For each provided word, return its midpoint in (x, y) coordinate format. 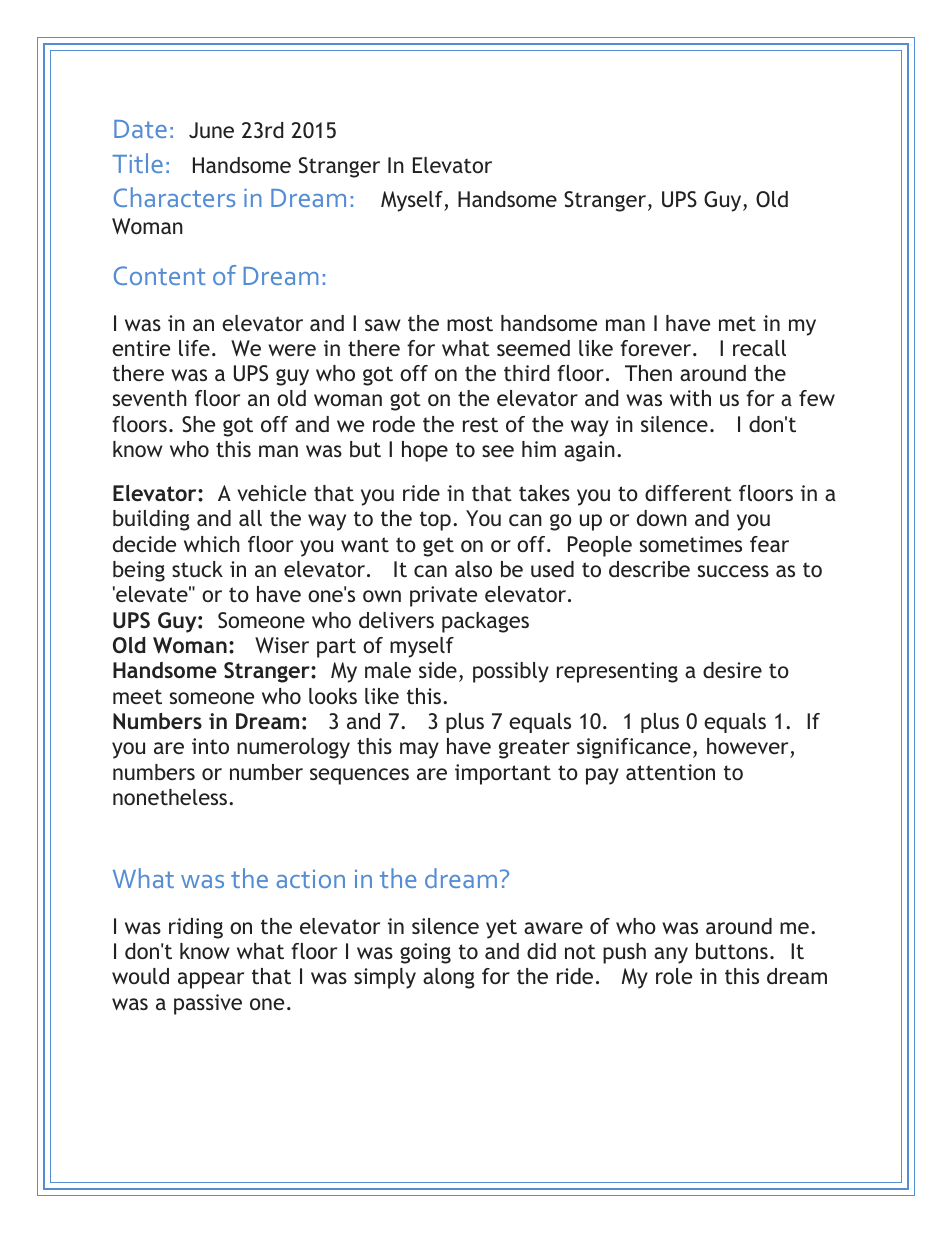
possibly (511, 672)
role (674, 976)
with (690, 398)
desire (732, 670)
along (449, 978)
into (210, 746)
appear (211, 980)
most (470, 323)
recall (759, 348)
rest (480, 424)
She (198, 424)
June (211, 130)
